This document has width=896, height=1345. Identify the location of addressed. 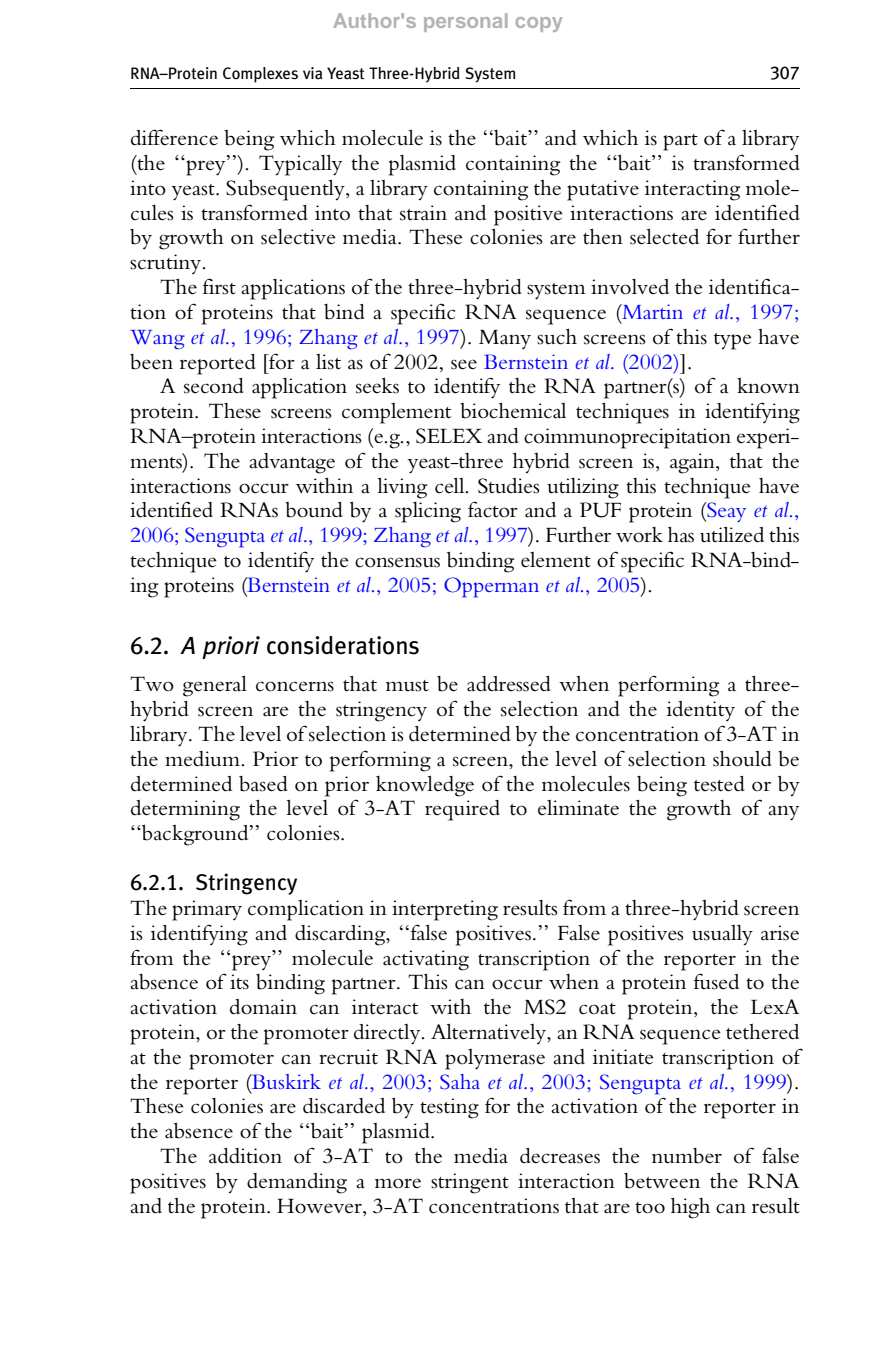
(509, 684).
